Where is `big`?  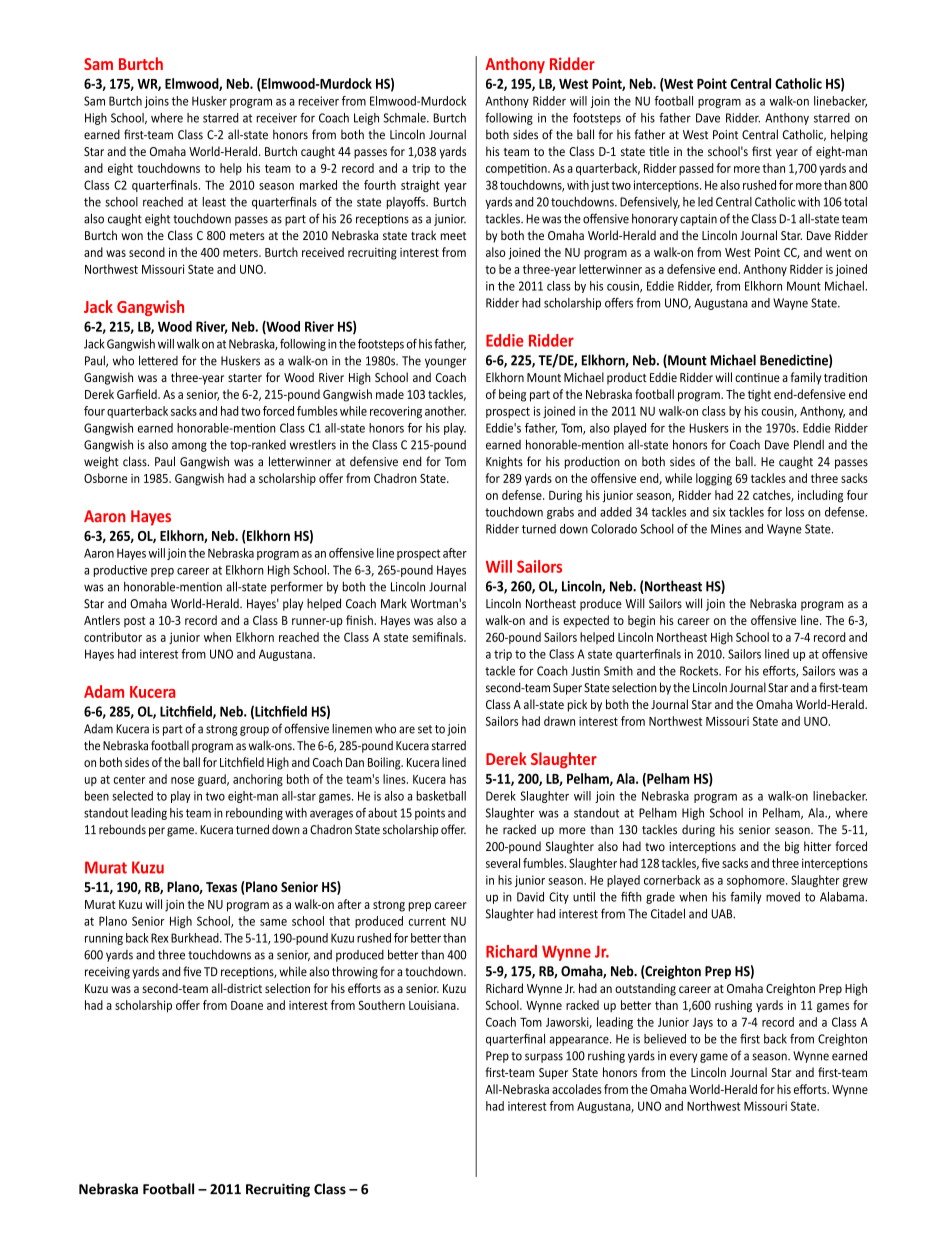
big is located at coordinates (792, 847).
